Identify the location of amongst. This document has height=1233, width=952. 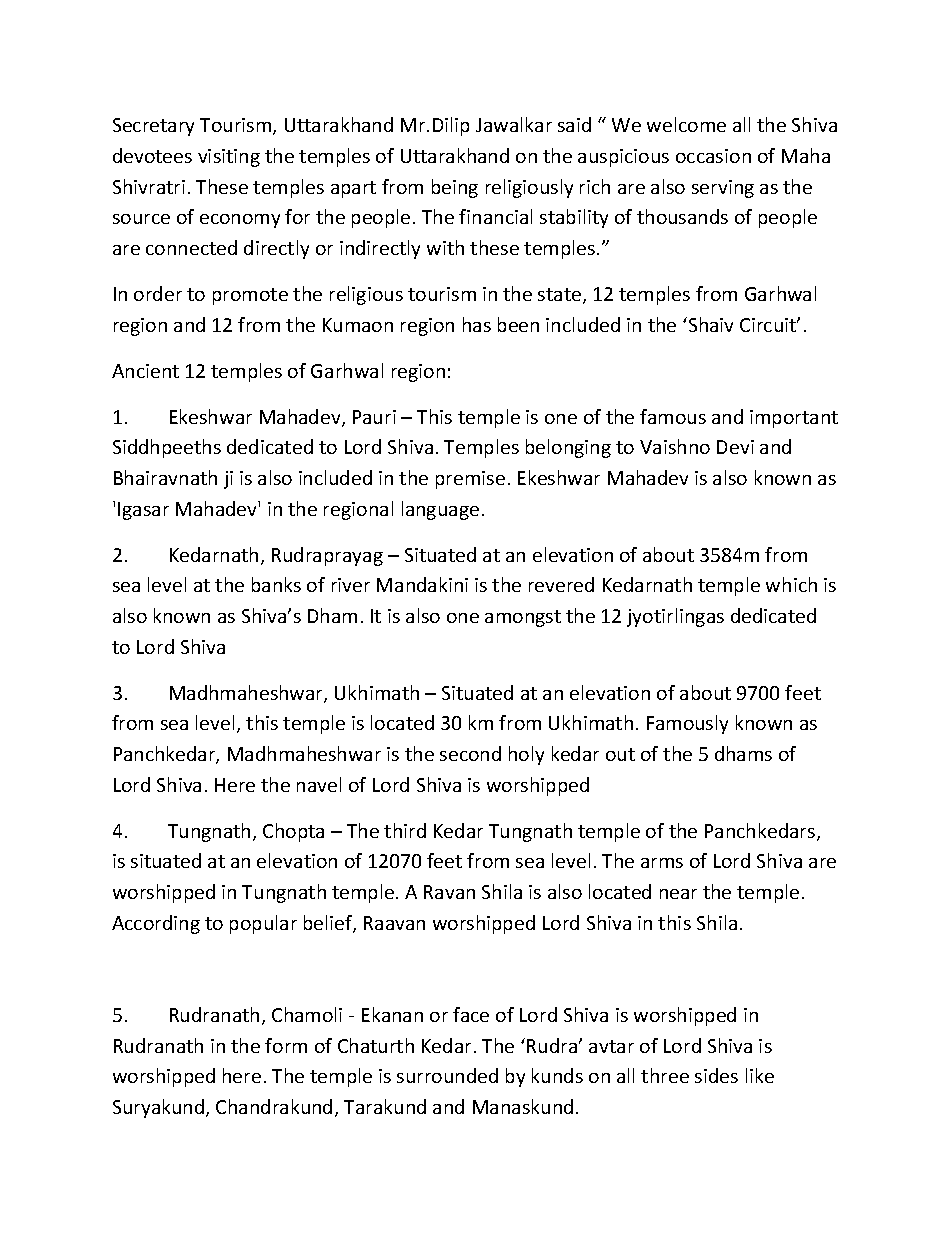
(523, 618).
